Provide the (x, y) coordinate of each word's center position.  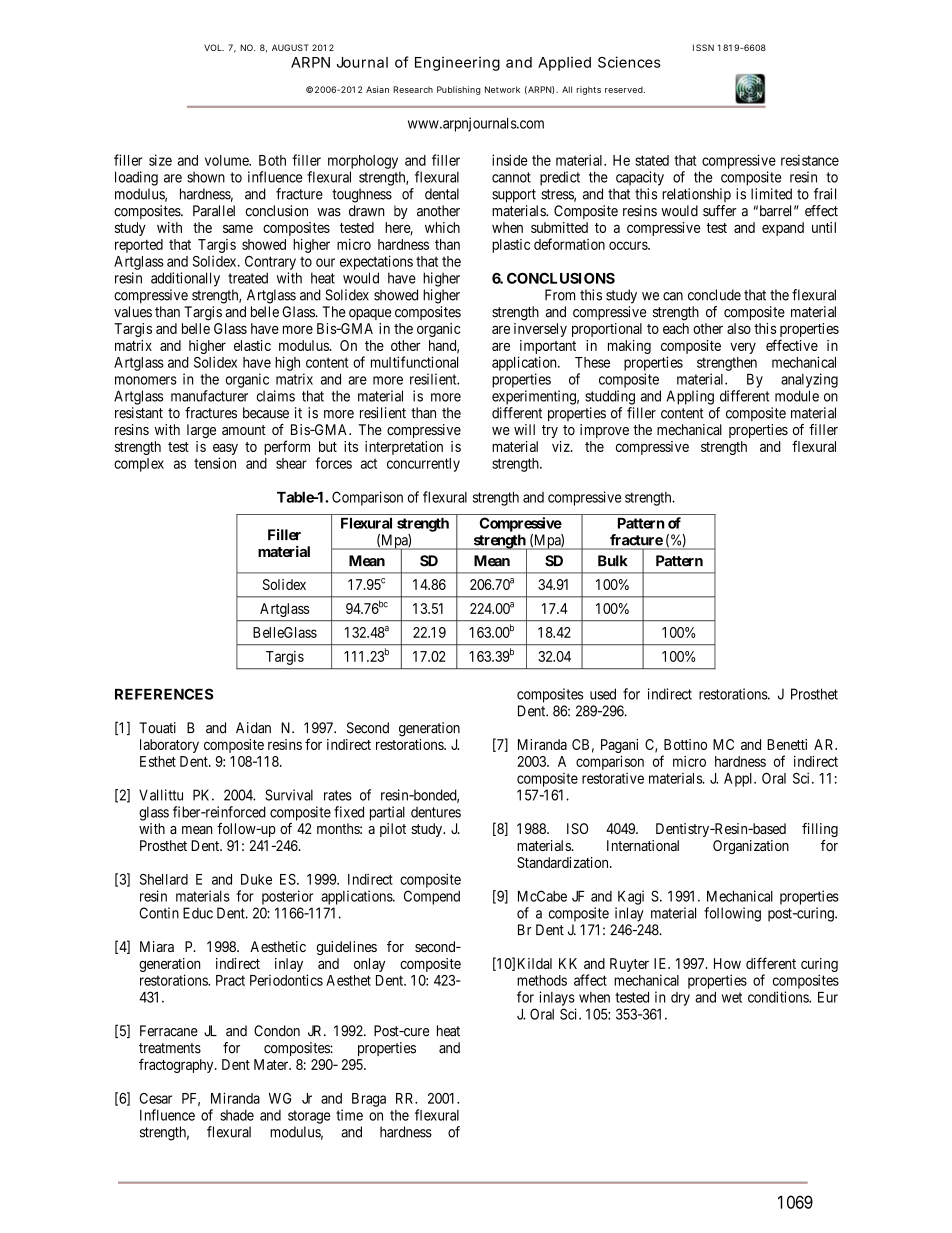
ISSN (703, 47)
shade (237, 1115)
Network (502, 89)
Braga (369, 1100)
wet (732, 997)
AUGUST (290, 47)
